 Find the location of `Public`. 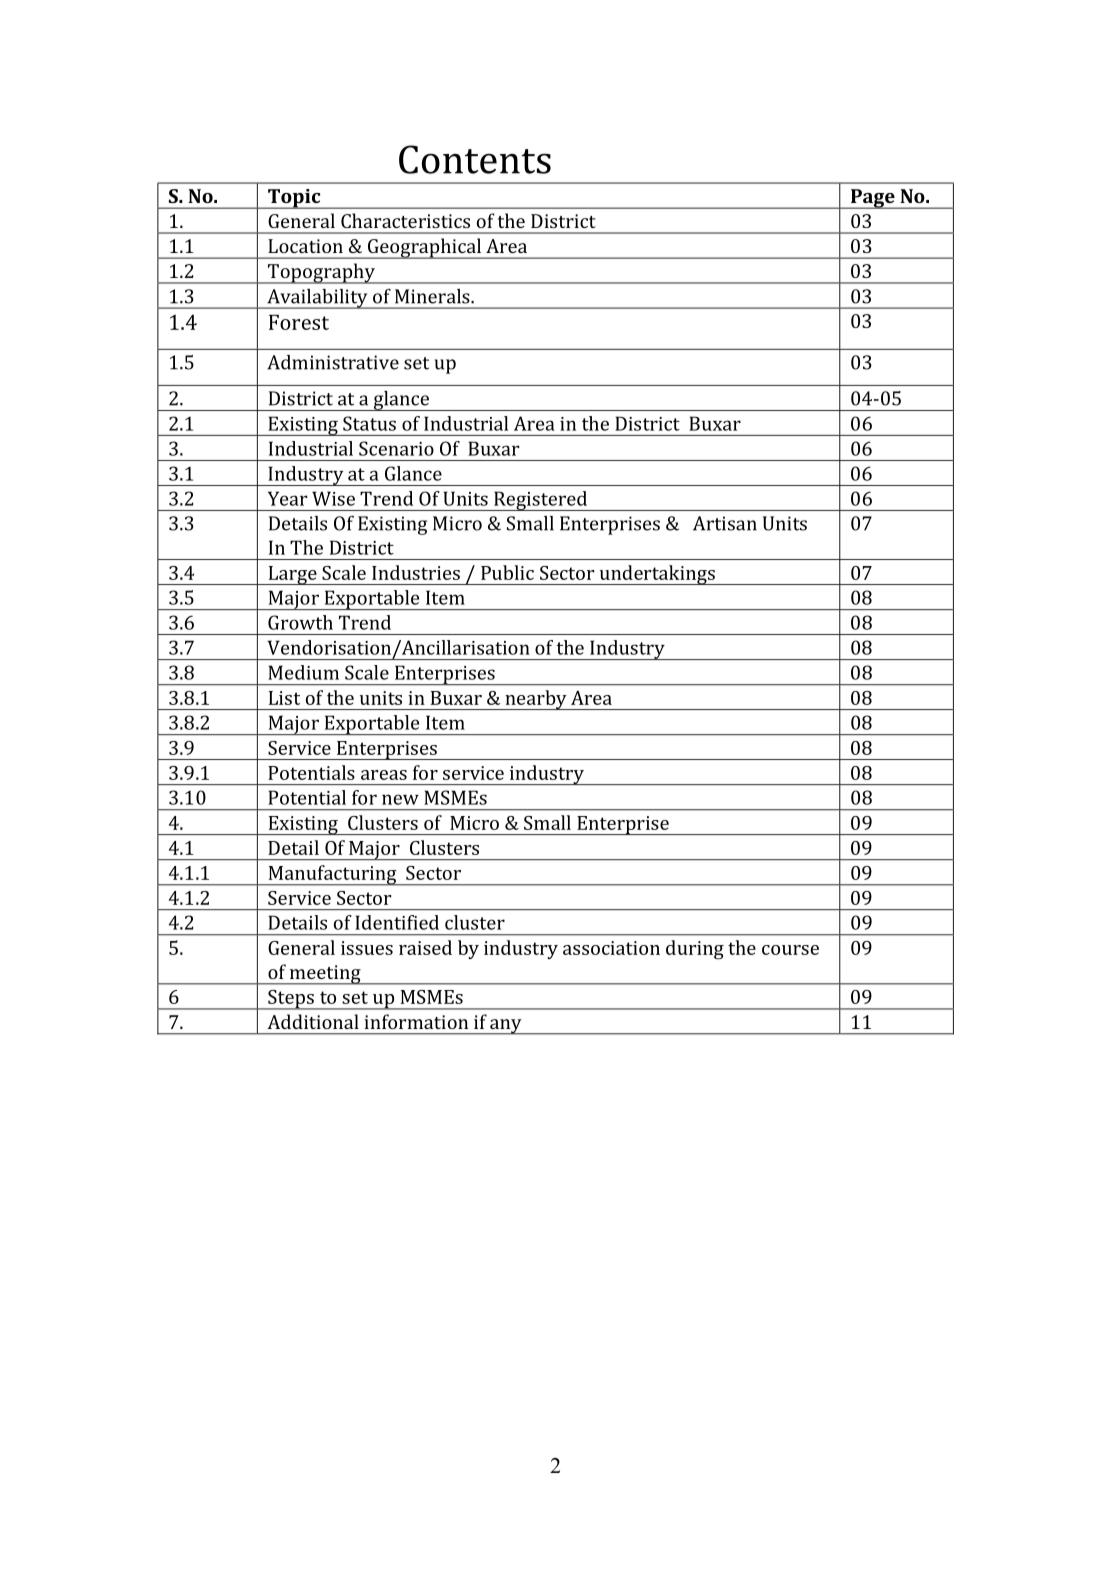

Public is located at coordinates (507, 572).
